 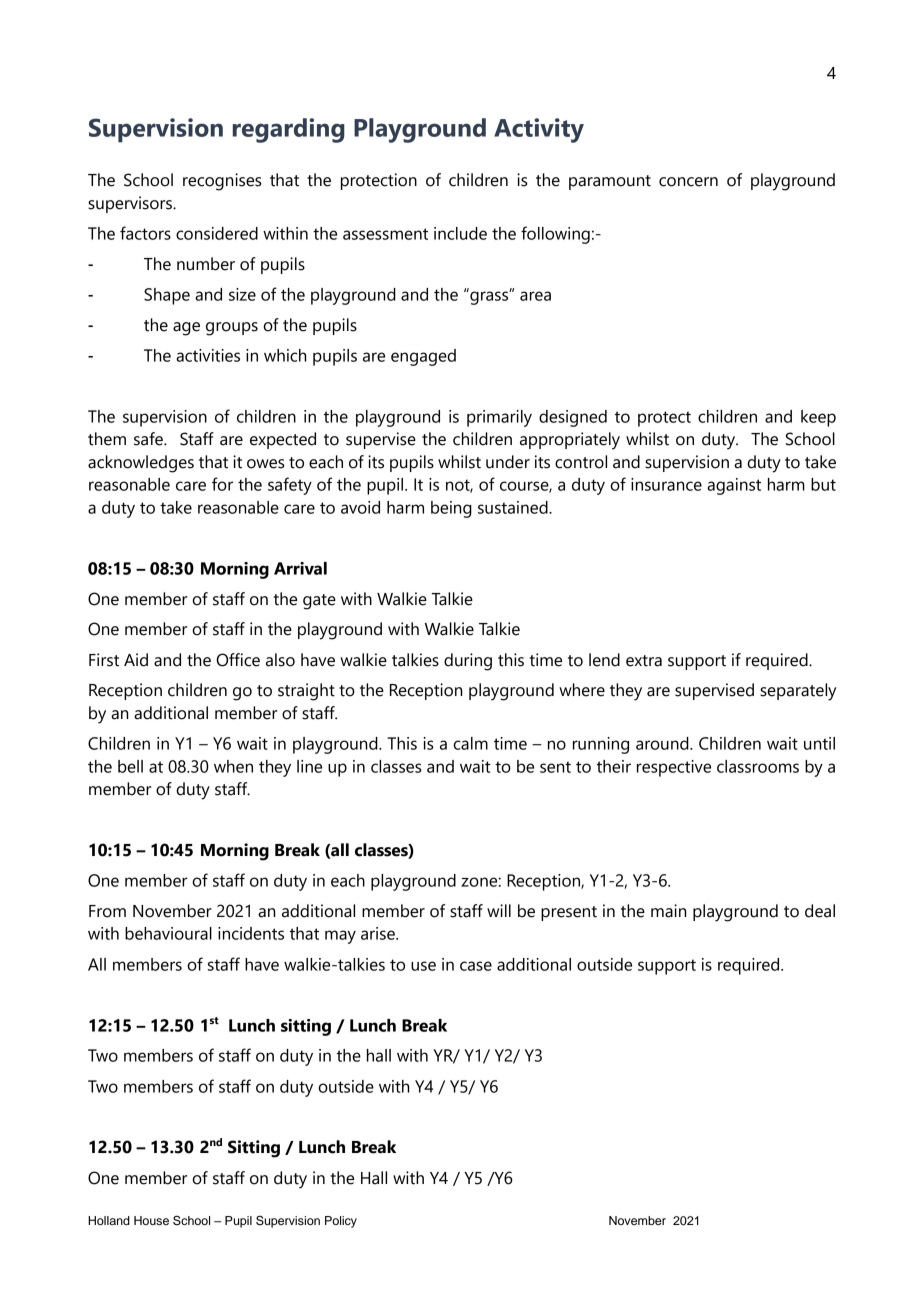 What do you see at coordinates (468, 662) in the screenshot?
I see `during` at bounding box center [468, 662].
